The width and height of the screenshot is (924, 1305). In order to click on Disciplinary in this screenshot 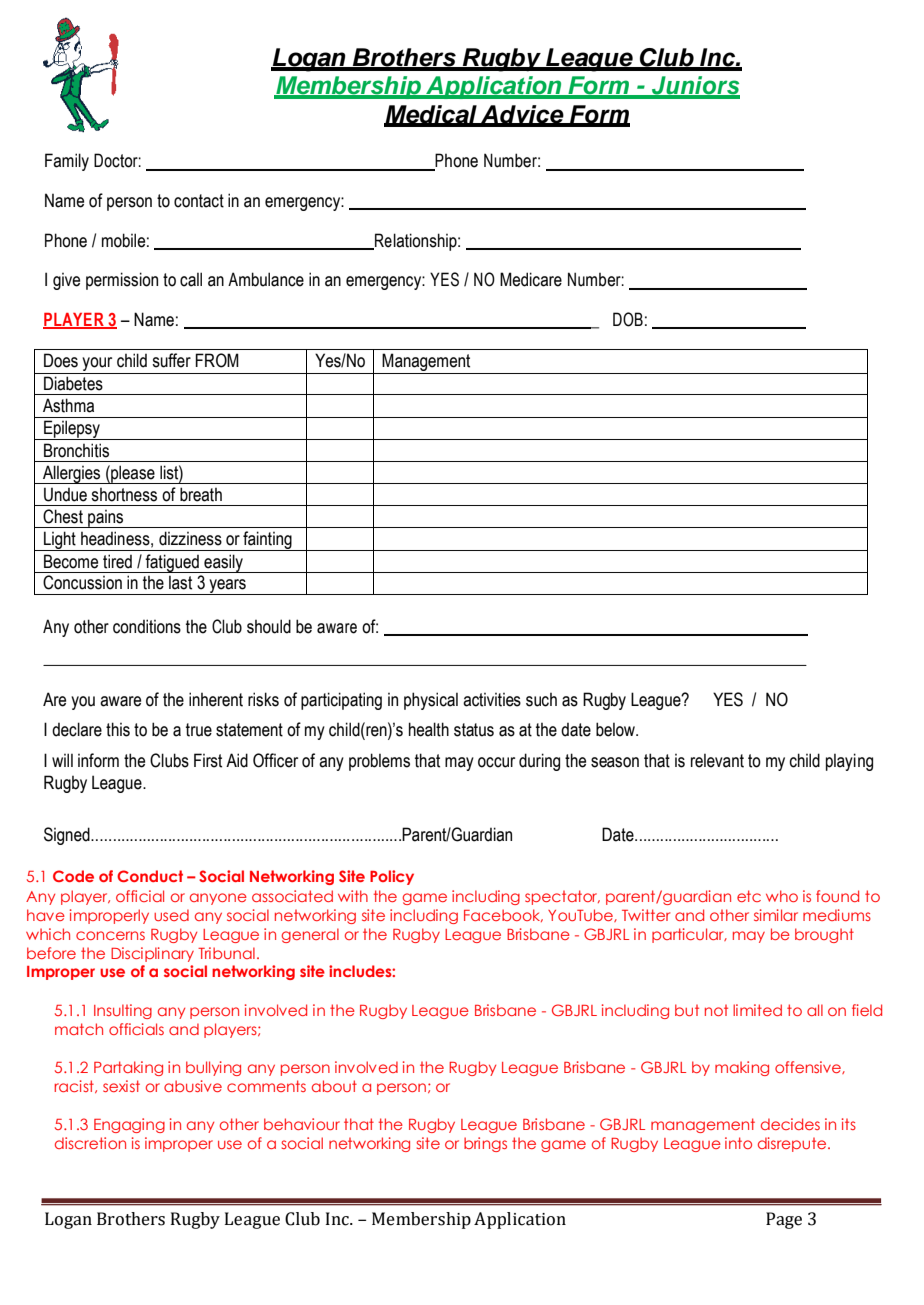, I will do `click(152, 954)`.
